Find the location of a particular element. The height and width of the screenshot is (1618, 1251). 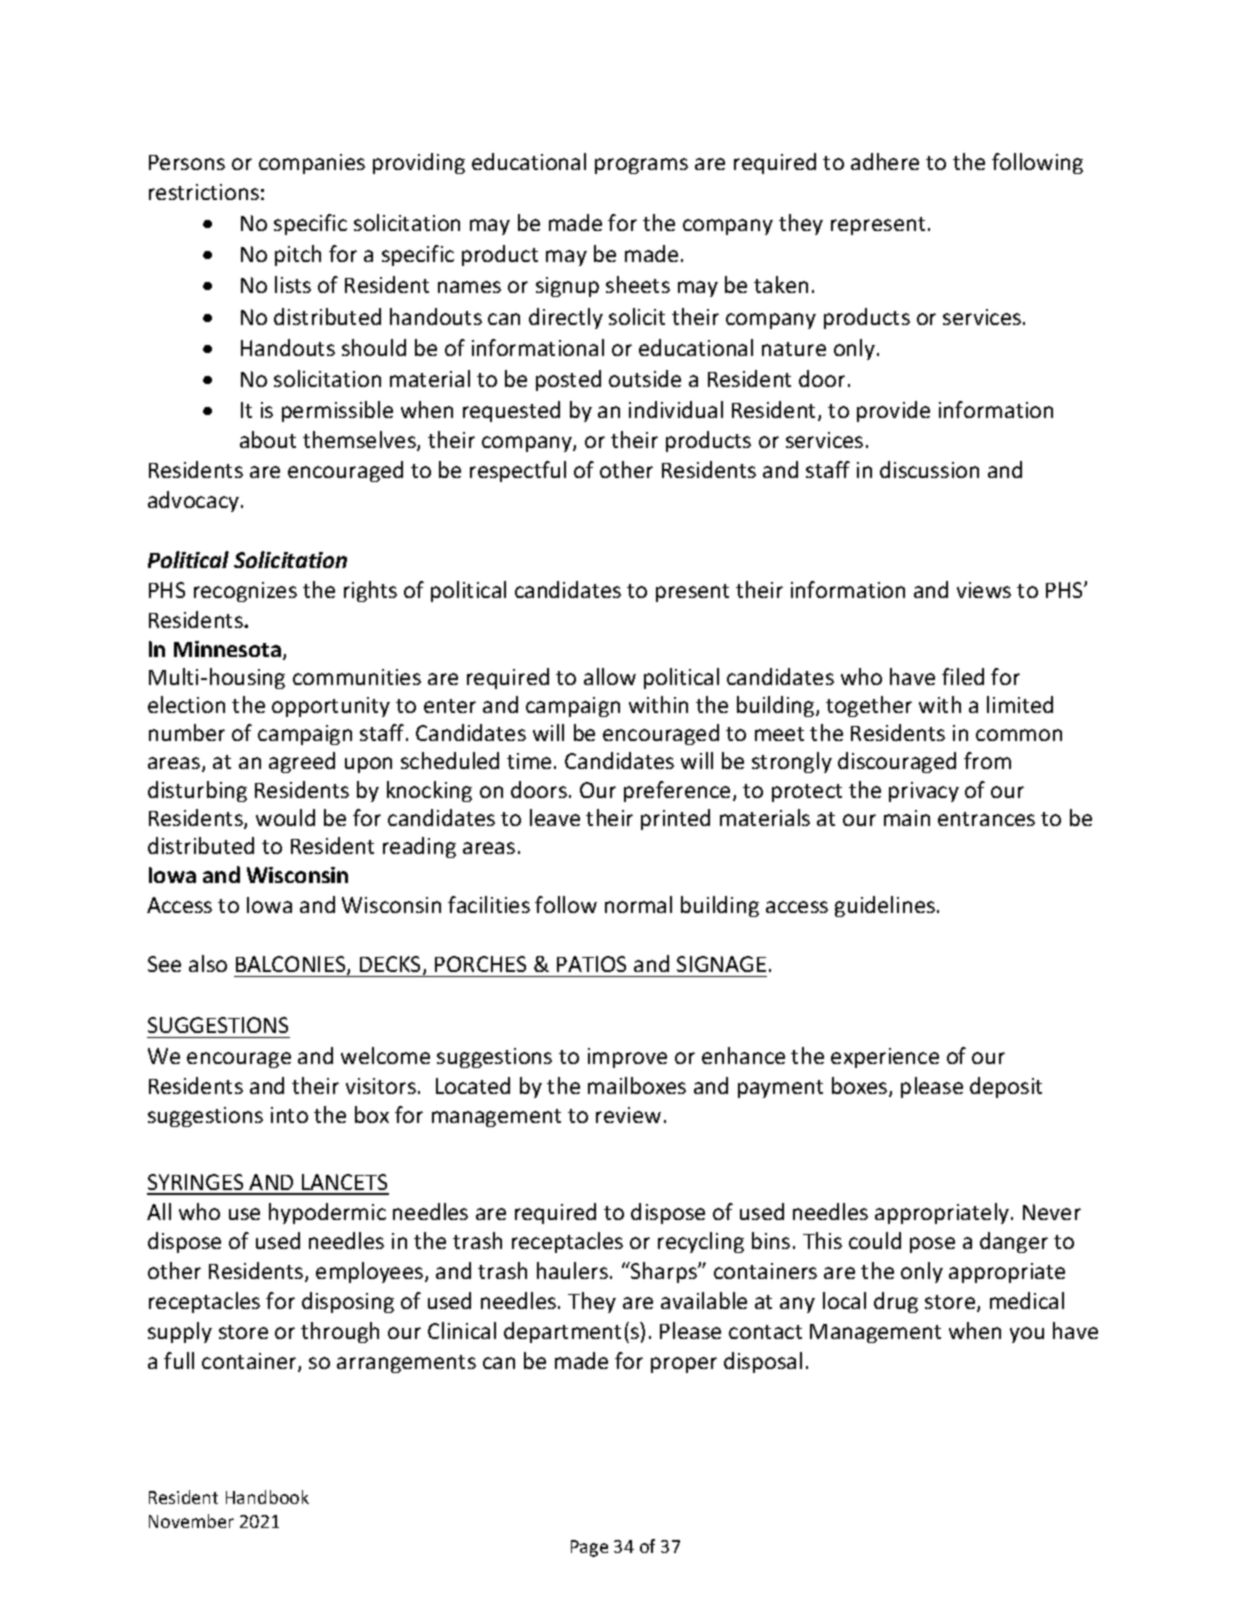

Minnesota is located at coordinates (227, 649).
